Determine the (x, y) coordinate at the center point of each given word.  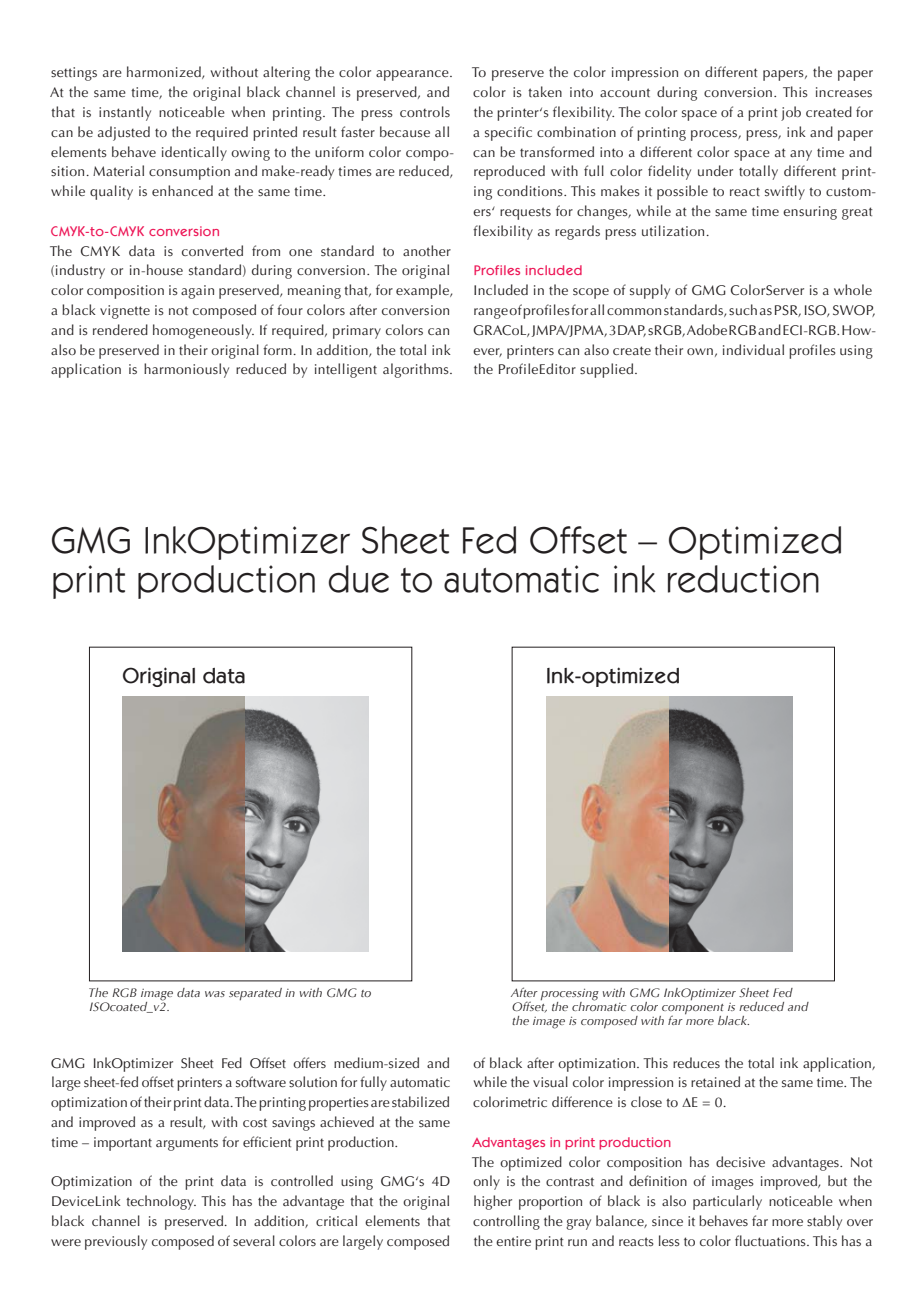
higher (493, 1202)
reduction (743, 579)
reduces (696, 1062)
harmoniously (186, 370)
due (359, 579)
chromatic (599, 1005)
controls (425, 111)
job (791, 113)
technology (161, 1202)
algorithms (417, 370)
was (215, 994)
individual (753, 349)
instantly (125, 113)
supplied (608, 370)
